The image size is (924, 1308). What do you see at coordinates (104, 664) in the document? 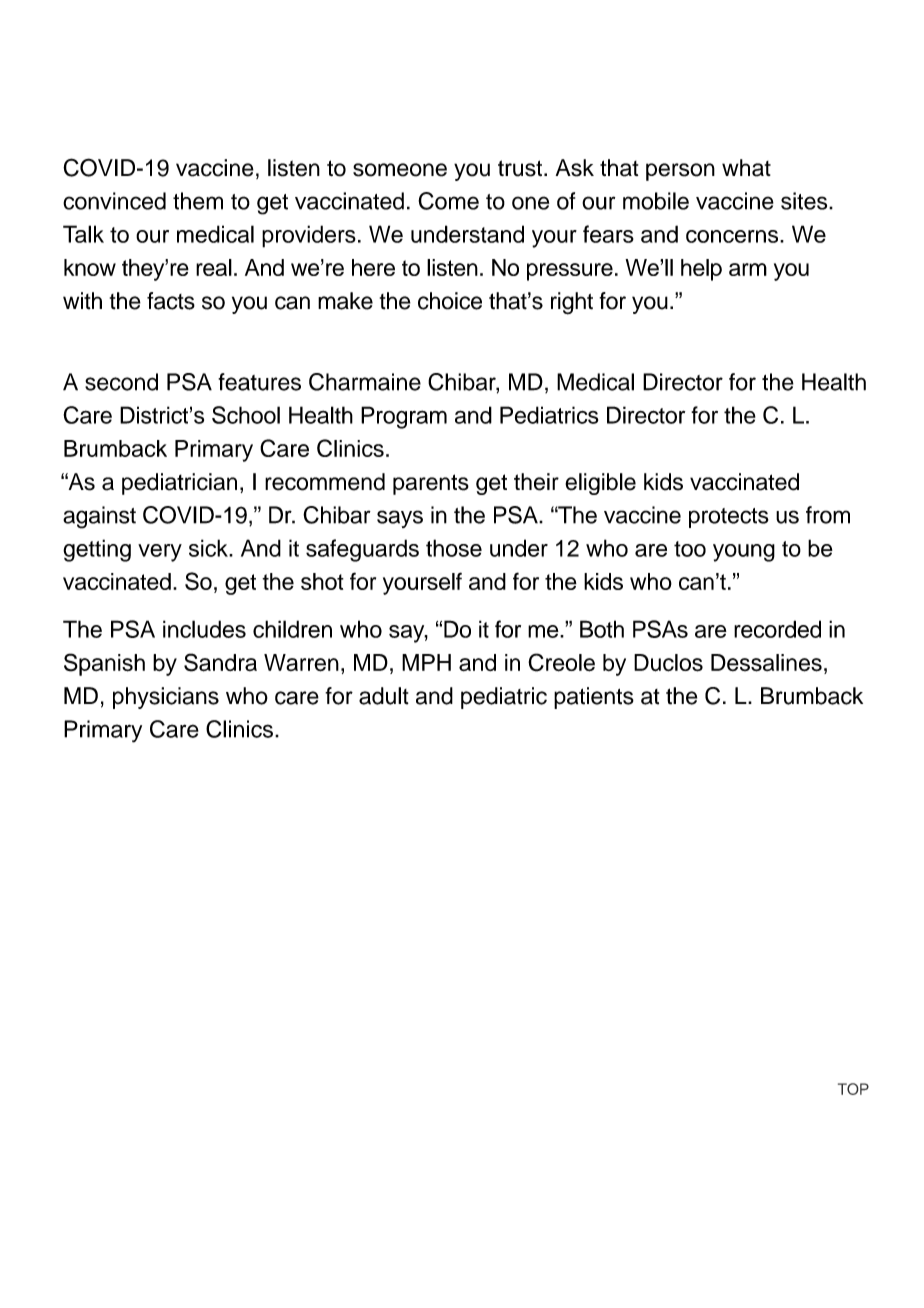
I see `Spanish` at bounding box center [104, 664].
